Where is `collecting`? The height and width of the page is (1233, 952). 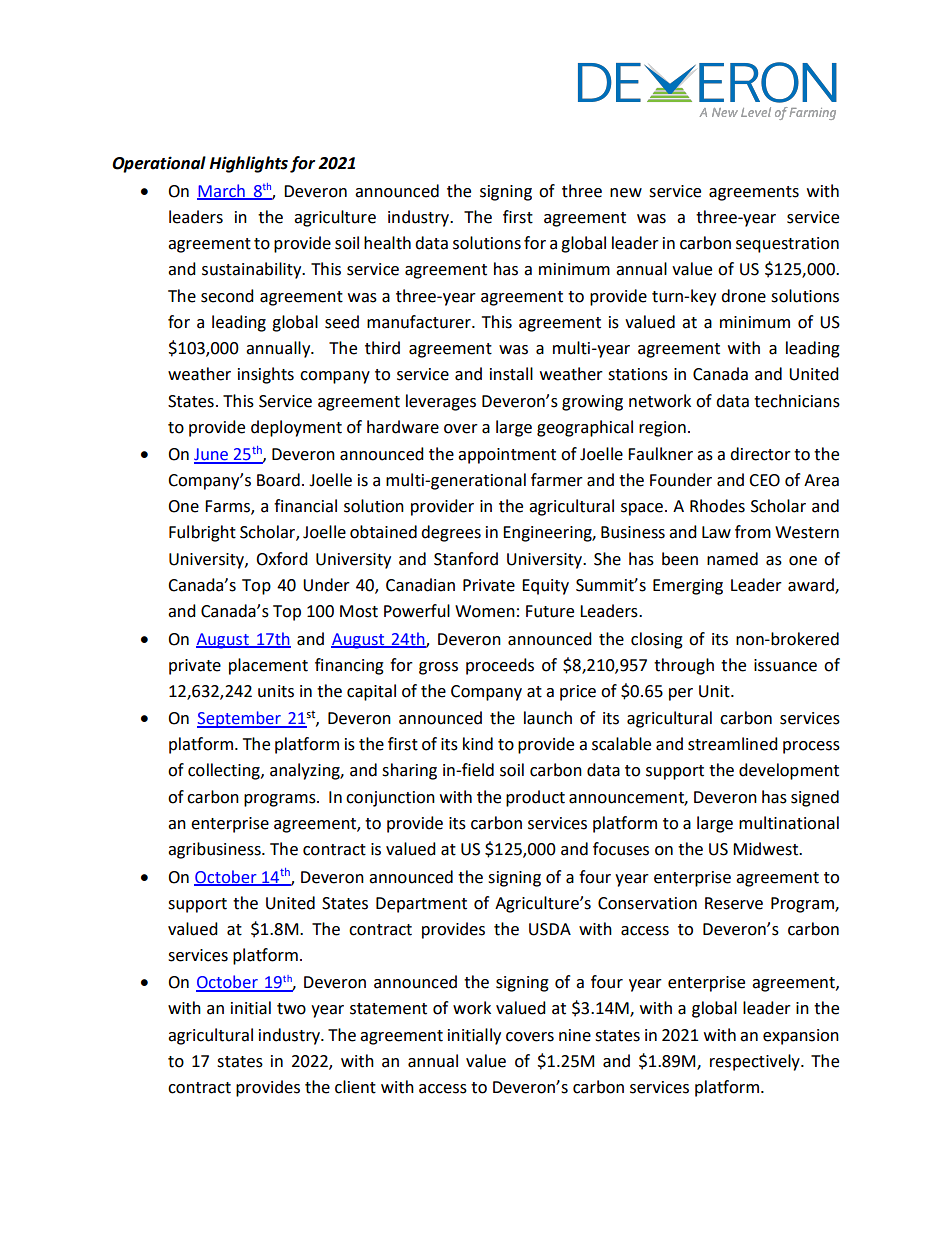 collecting is located at coordinates (225, 771).
